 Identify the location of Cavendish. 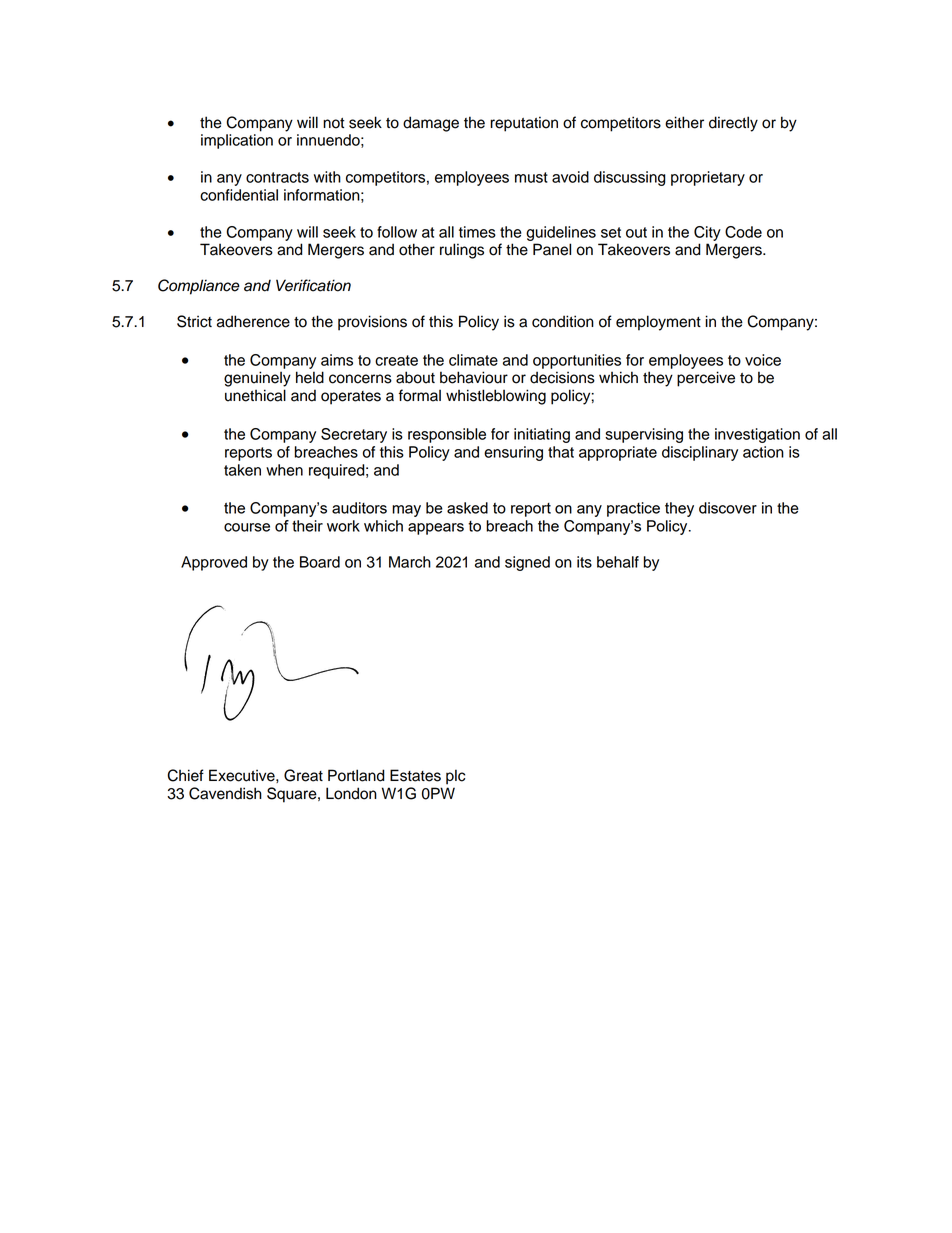
(225, 793).
